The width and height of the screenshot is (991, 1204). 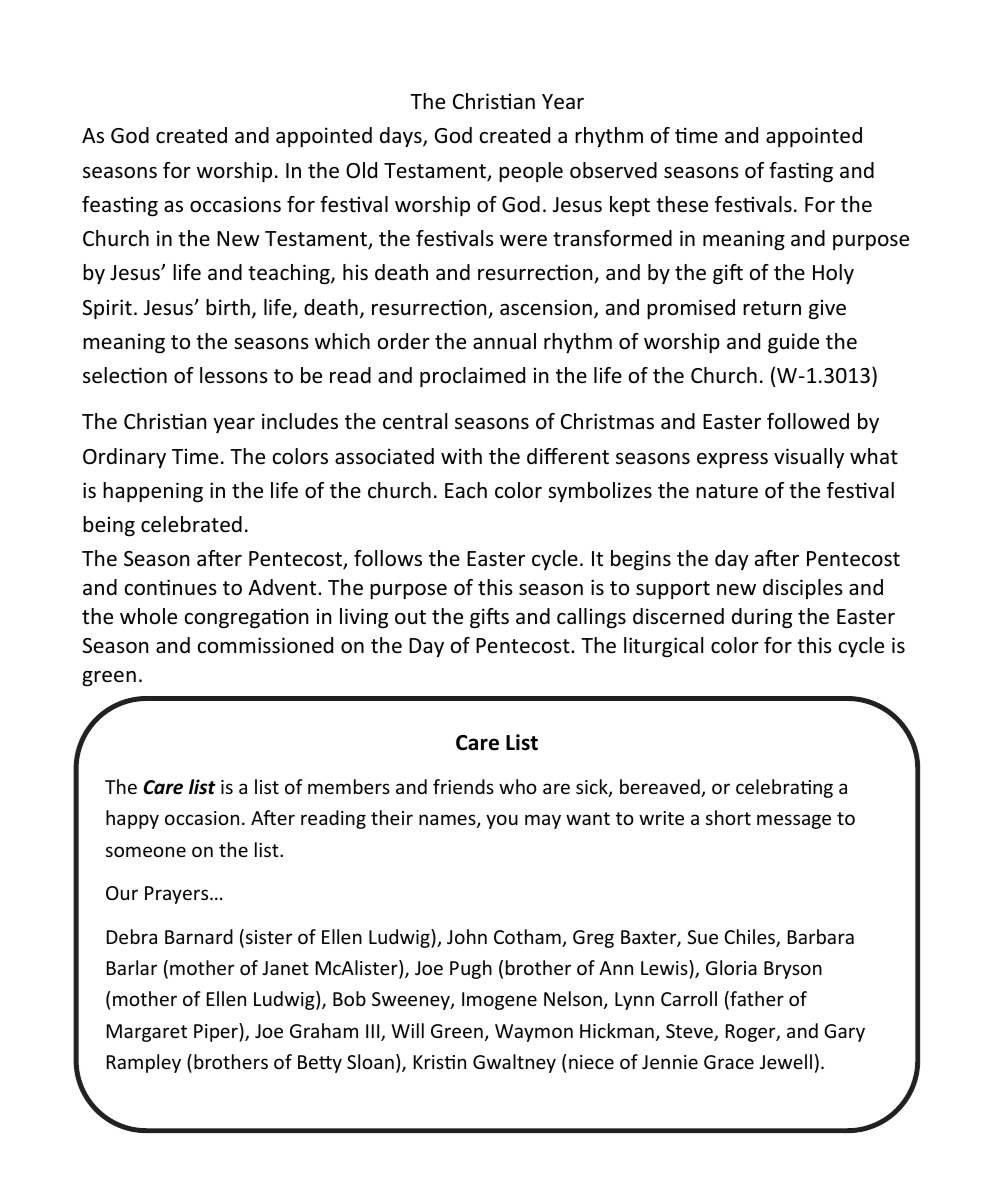 I want to click on fasting, so click(x=801, y=172).
